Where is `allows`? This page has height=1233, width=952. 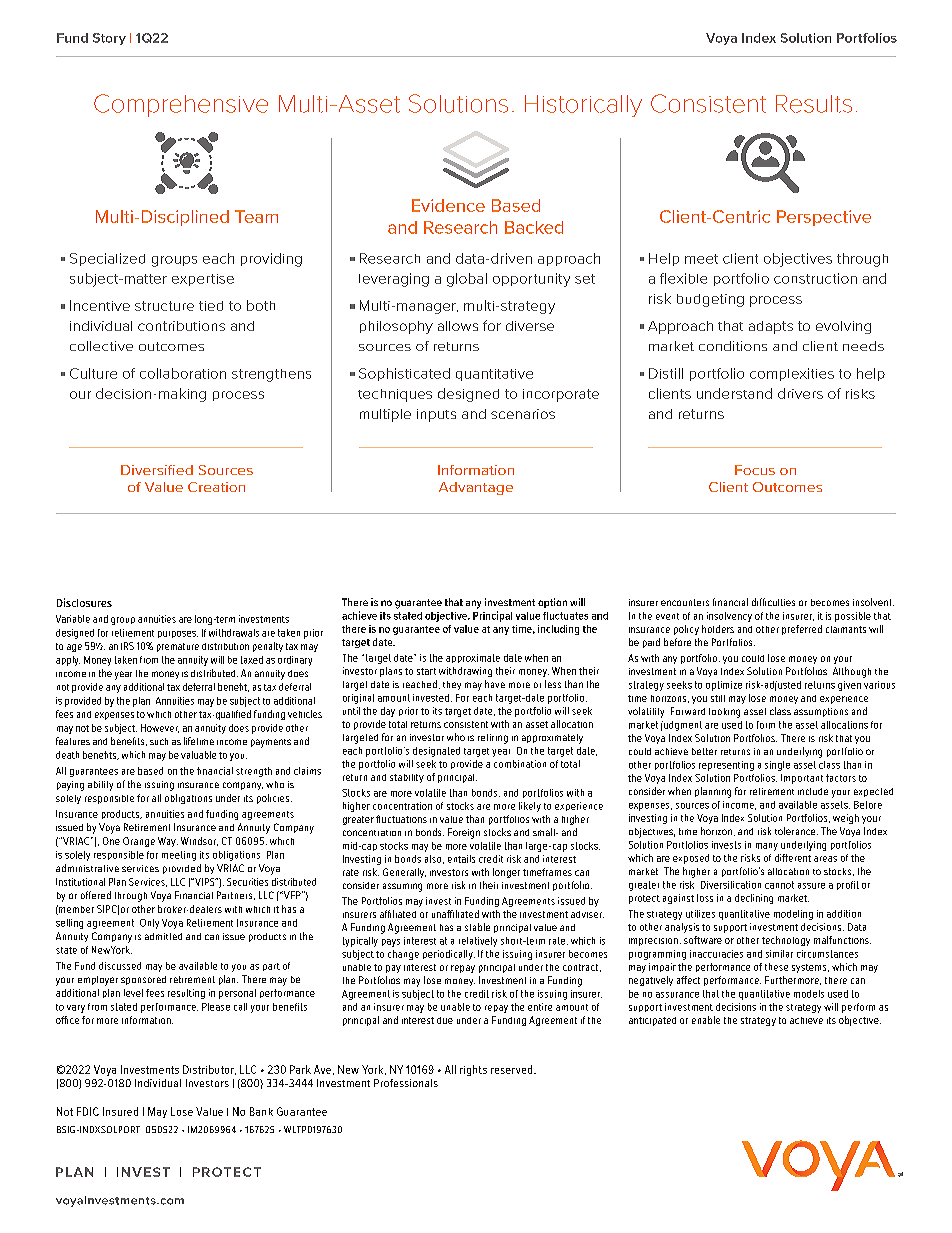
allows is located at coordinates (458, 326).
